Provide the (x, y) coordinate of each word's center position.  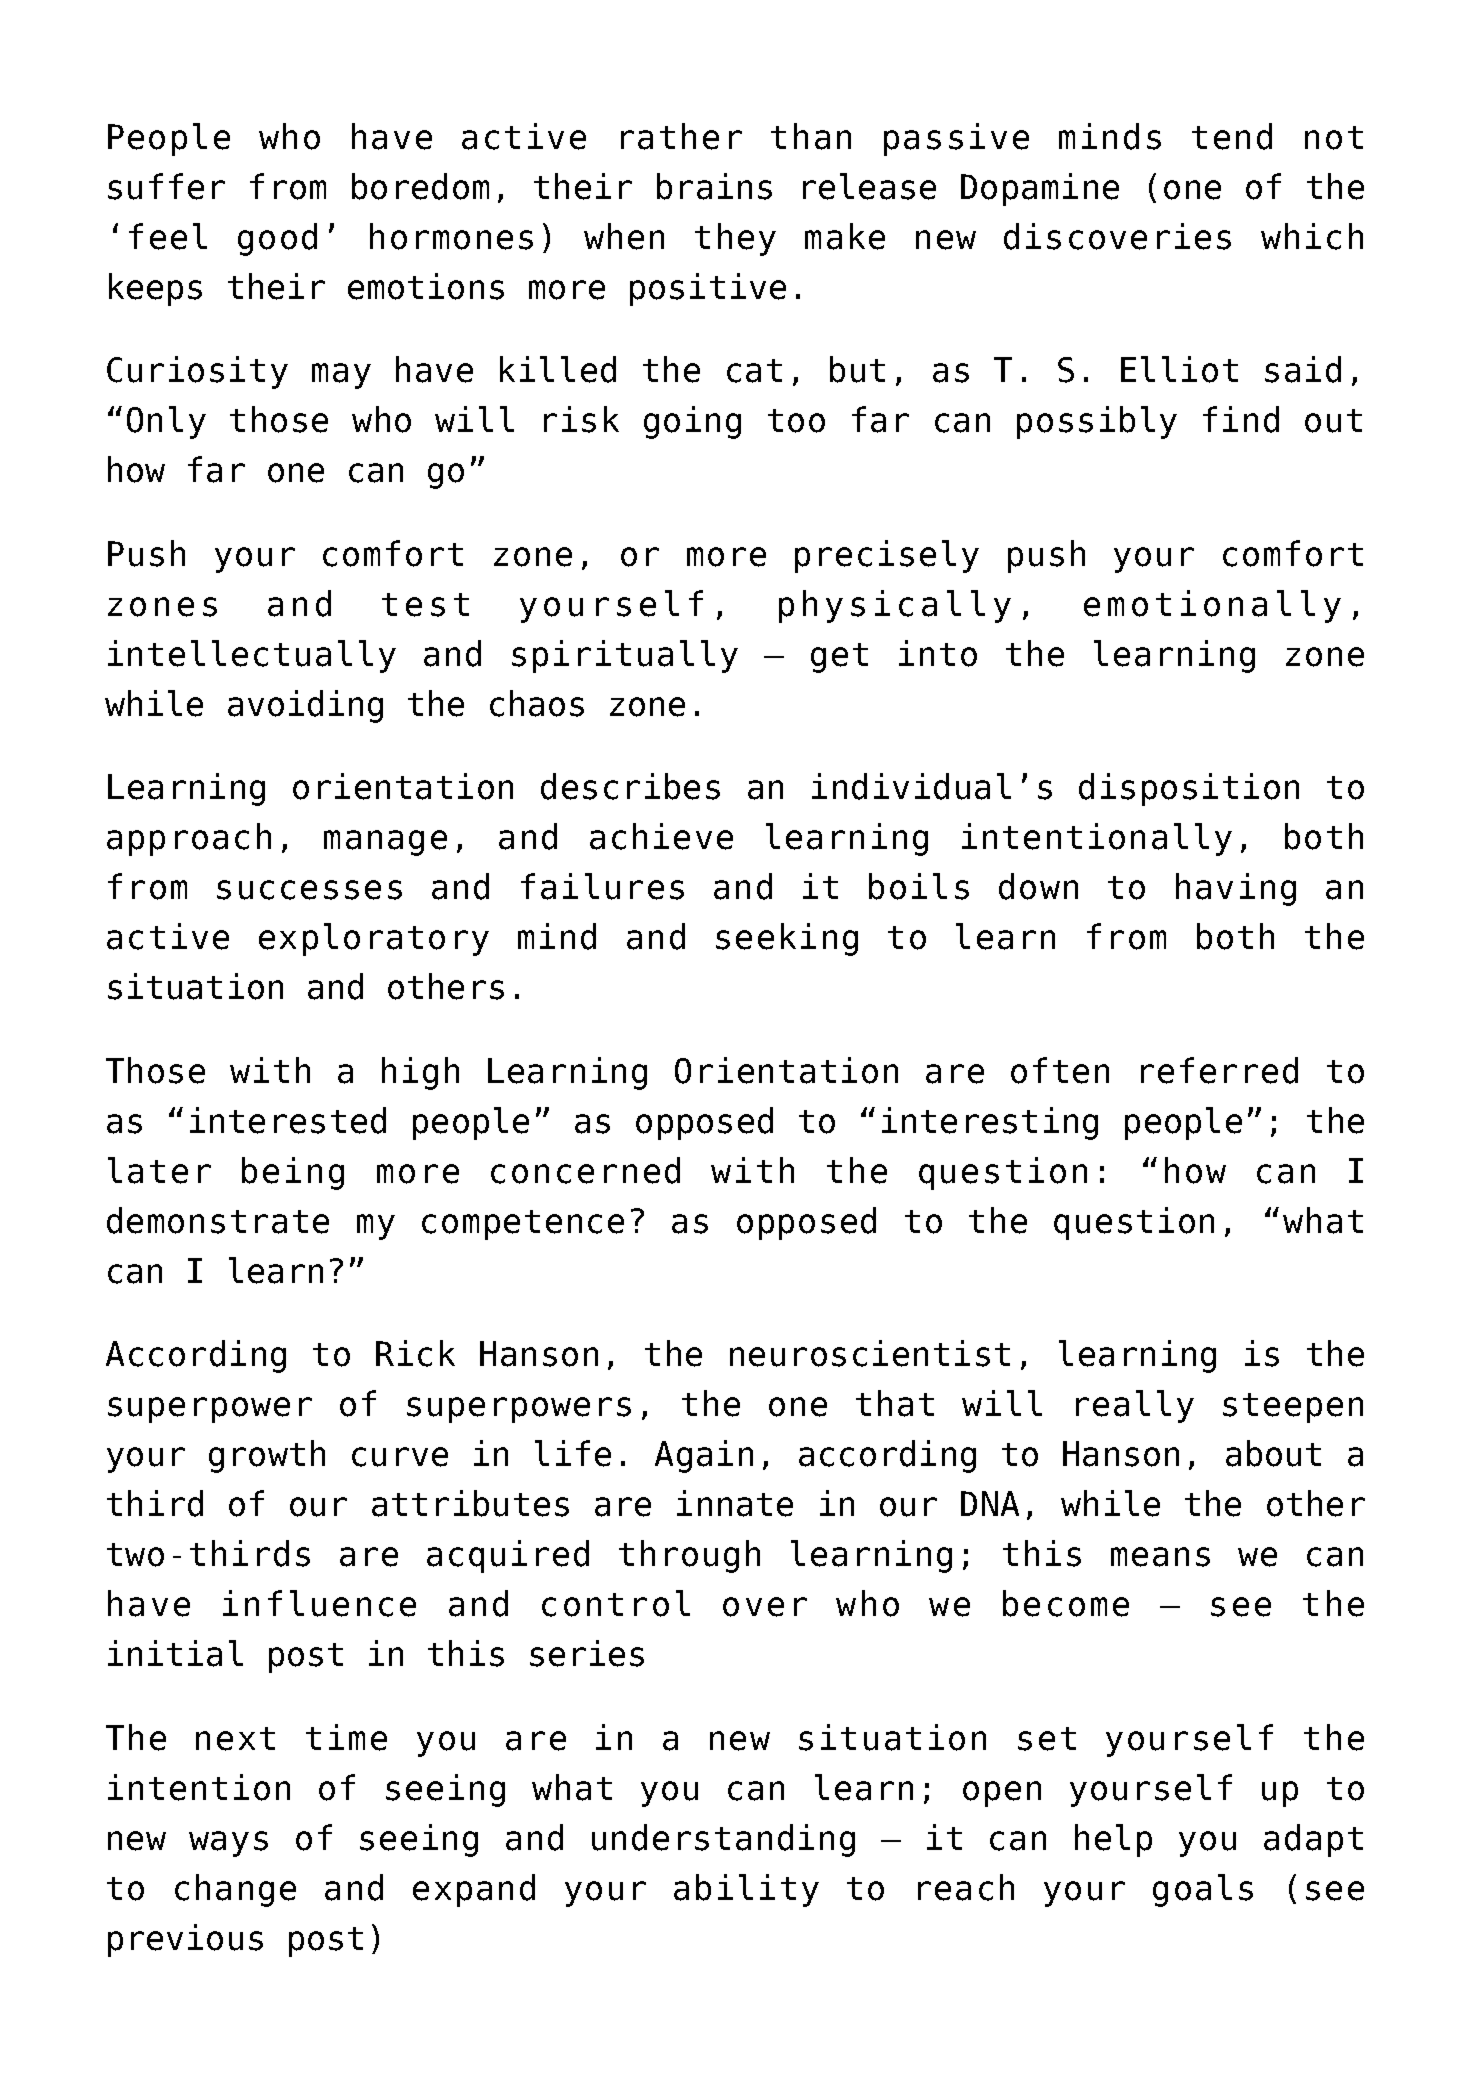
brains (714, 186)
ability (746, 1890)
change (235, 1890)
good (277, 239)
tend (1232, 136)
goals (1203, 1890)
